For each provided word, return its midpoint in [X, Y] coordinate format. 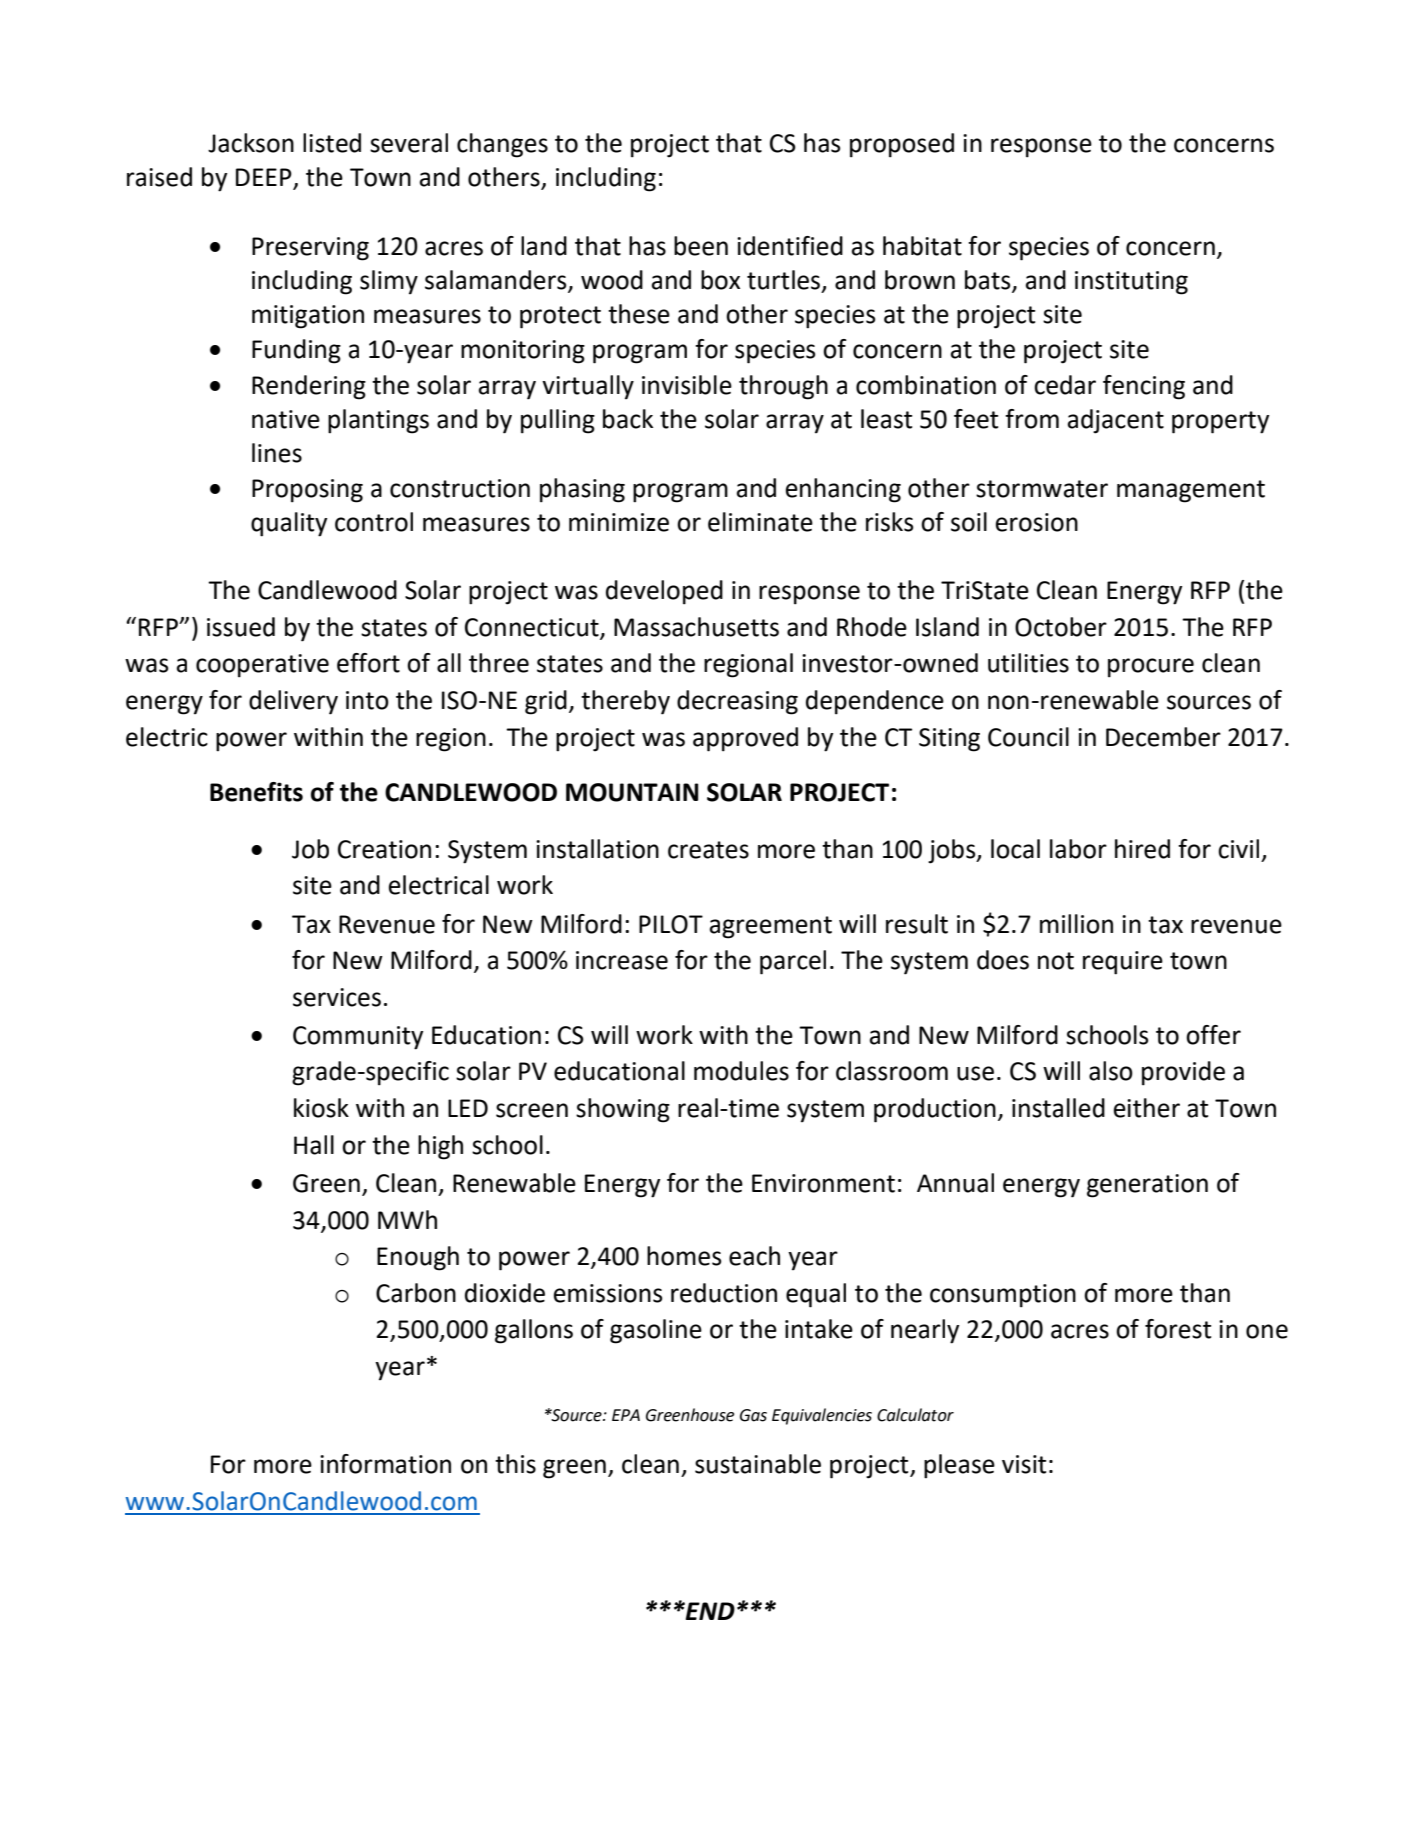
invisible [687, 385]
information [385, 1464]
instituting [1131, 283]
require [1123, 963]
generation [1147, 1186]
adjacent [1116, 421]
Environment [823, 1183]
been [701, 246]
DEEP [264, 177]
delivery [293, 702]
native [286, 419]
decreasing [737, 702]
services [337, 997]
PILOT [671, 924]
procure [1151, 668]
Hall [314, 1145]
